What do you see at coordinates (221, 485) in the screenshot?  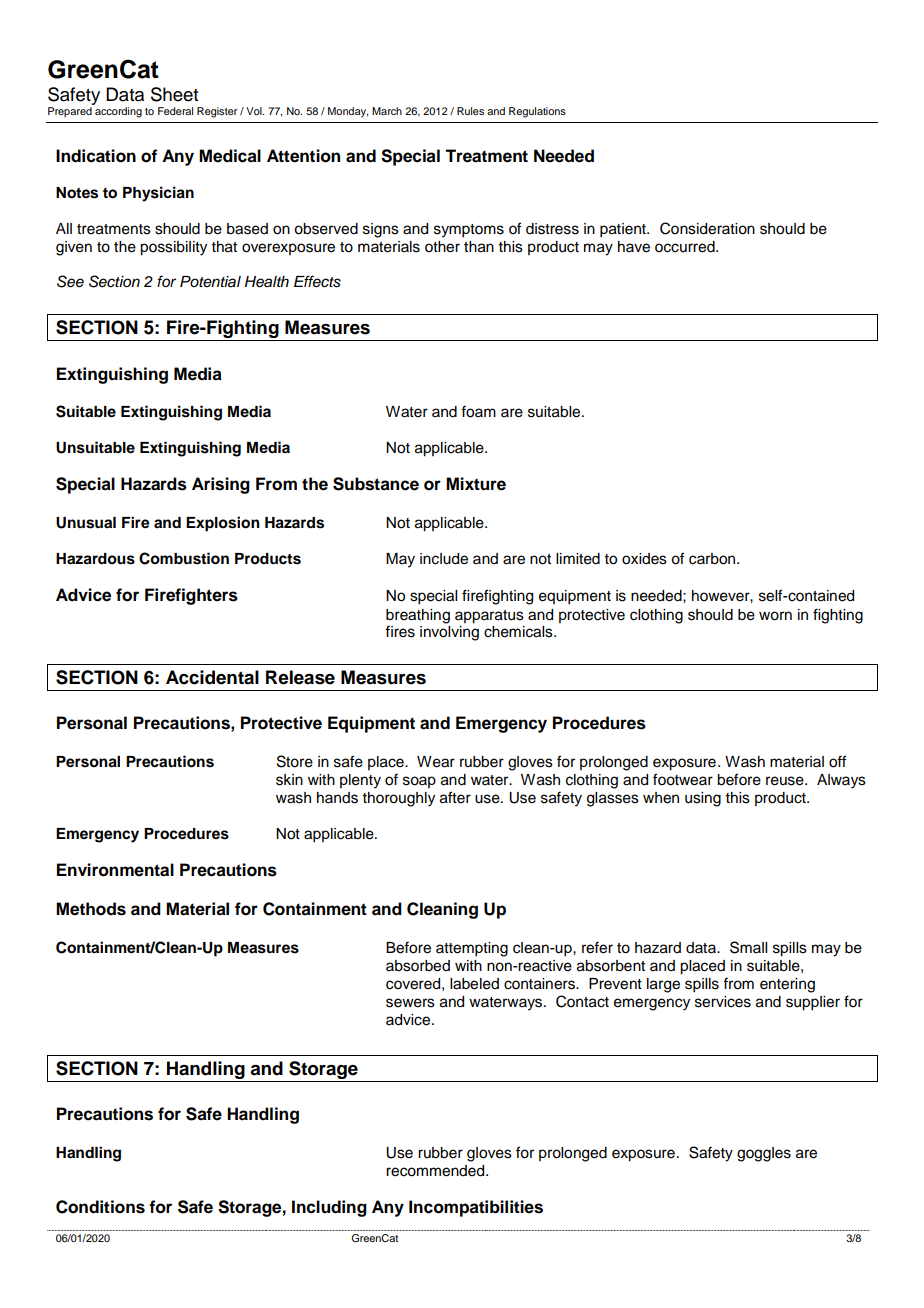 I see `Arising` at bounding box center [221, 485].
